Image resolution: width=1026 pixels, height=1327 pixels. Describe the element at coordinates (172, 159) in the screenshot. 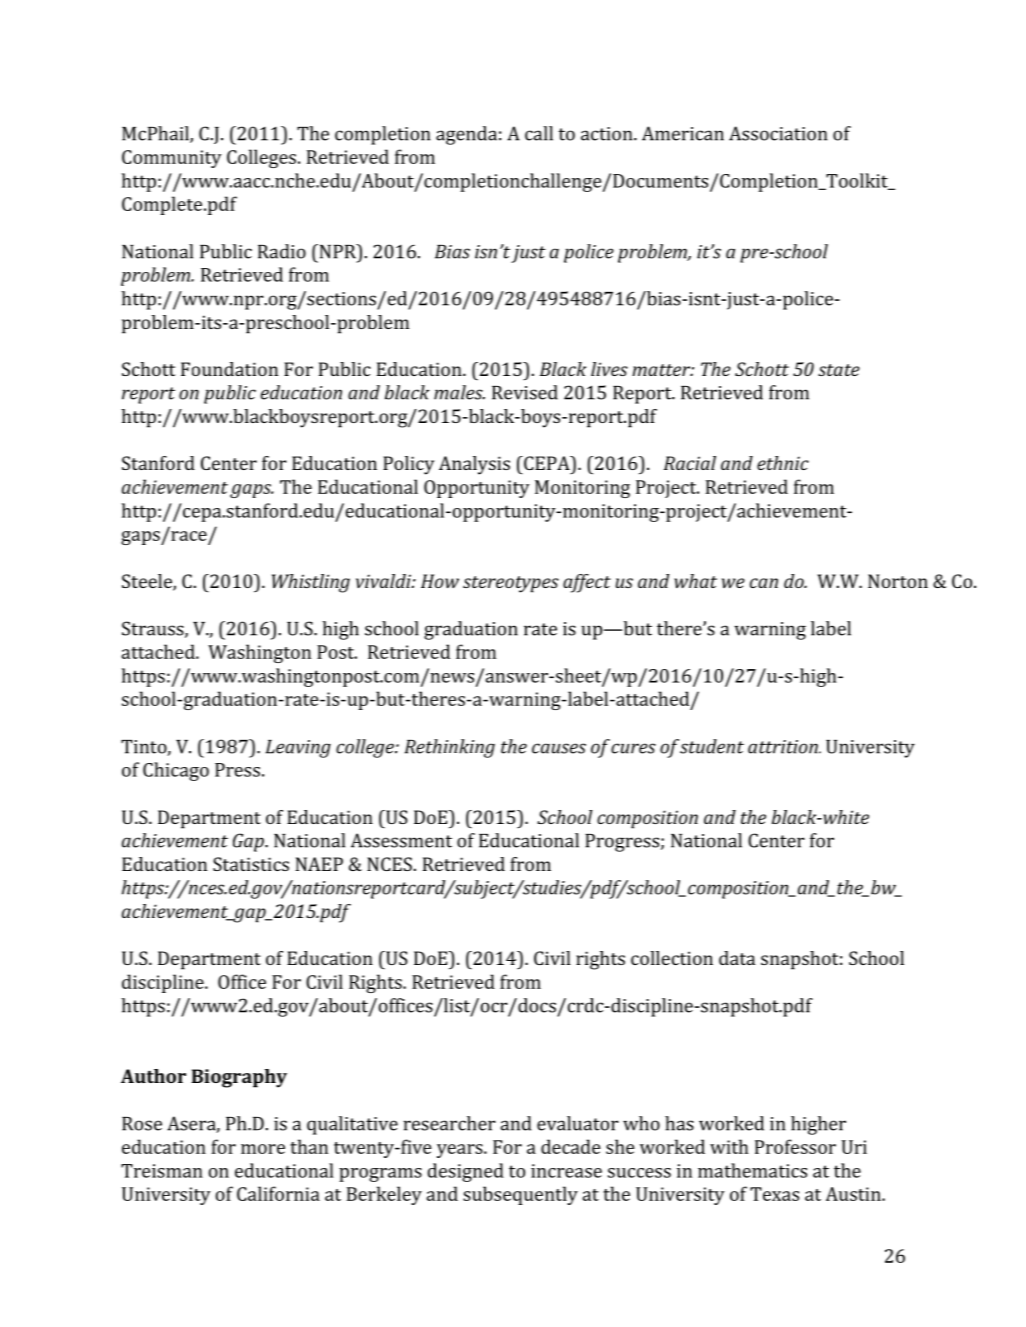

I see `Community` at that location.
